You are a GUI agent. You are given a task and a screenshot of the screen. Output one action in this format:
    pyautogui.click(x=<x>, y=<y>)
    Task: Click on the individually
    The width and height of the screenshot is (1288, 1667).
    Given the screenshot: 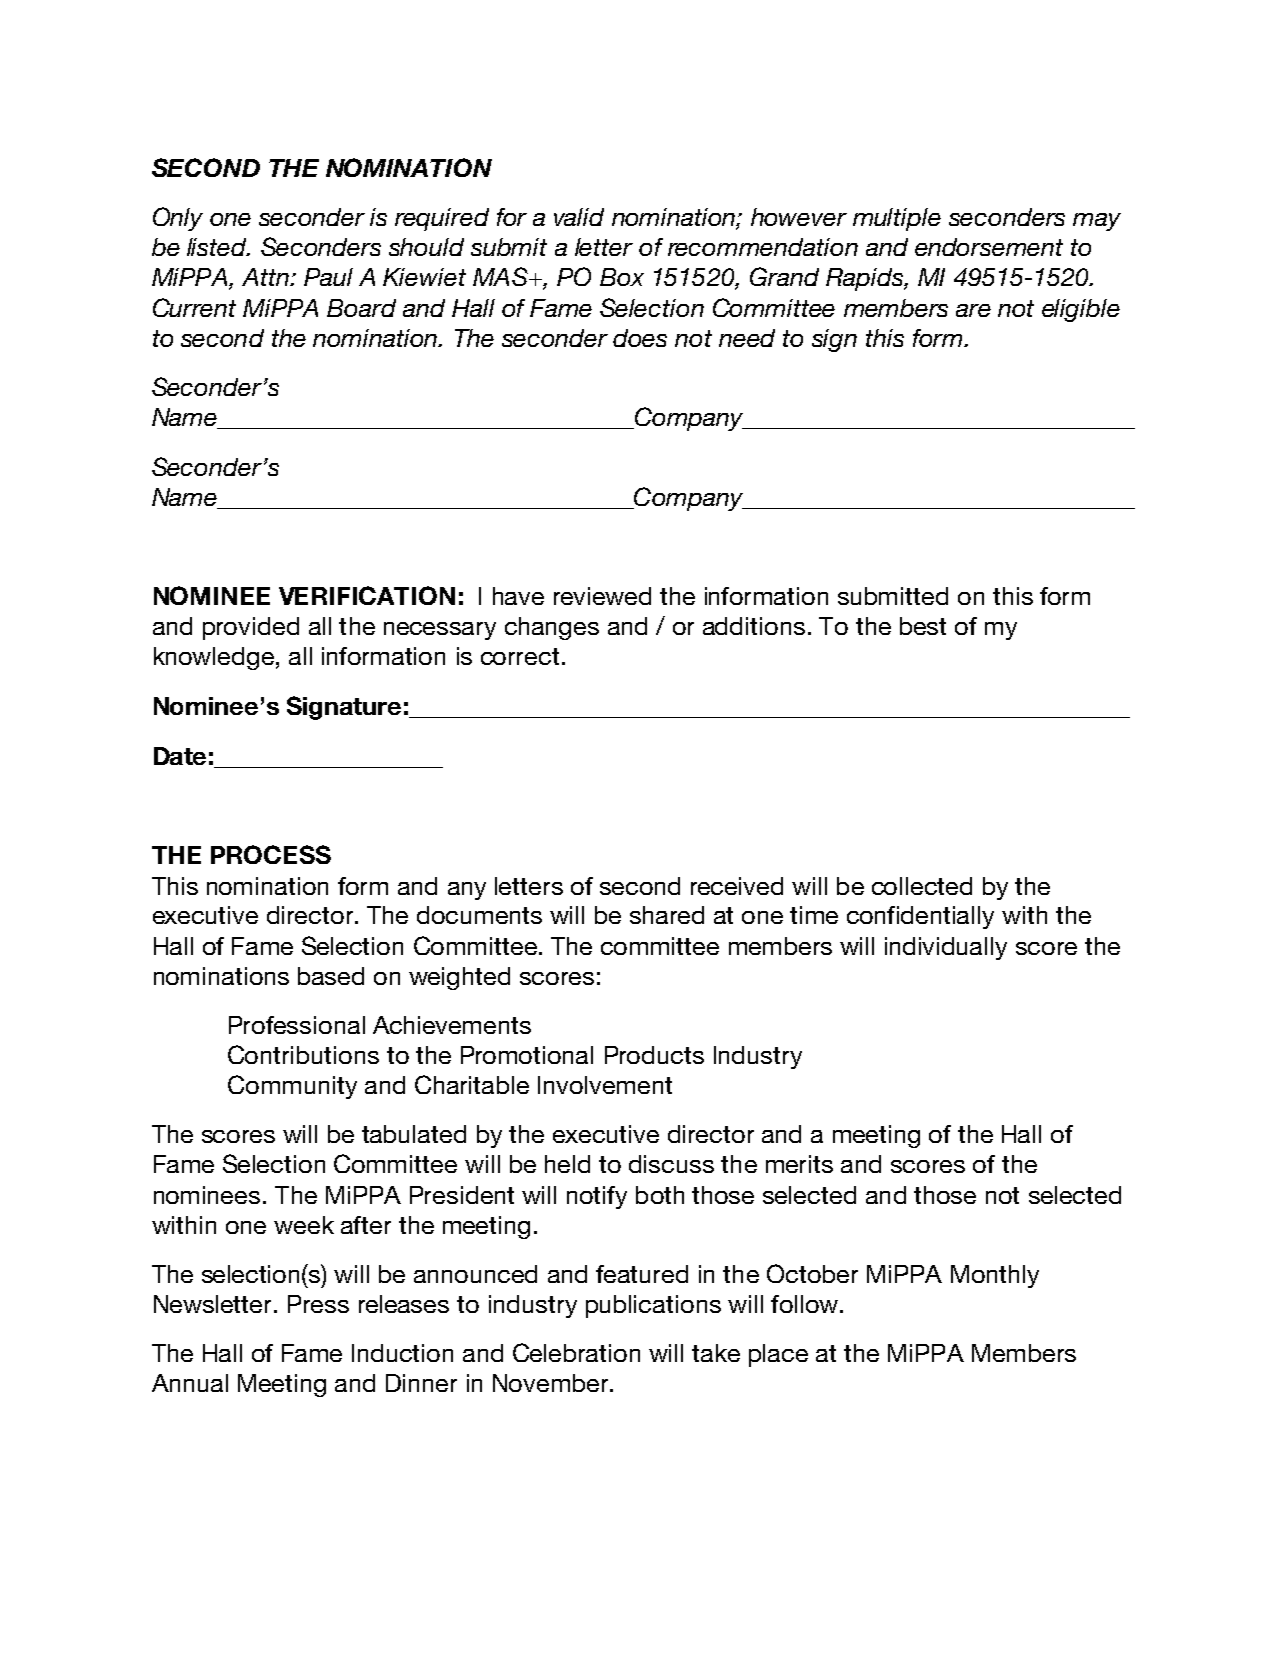 What is the action you would take?
    pyautogui.click(x=946, y=948)
